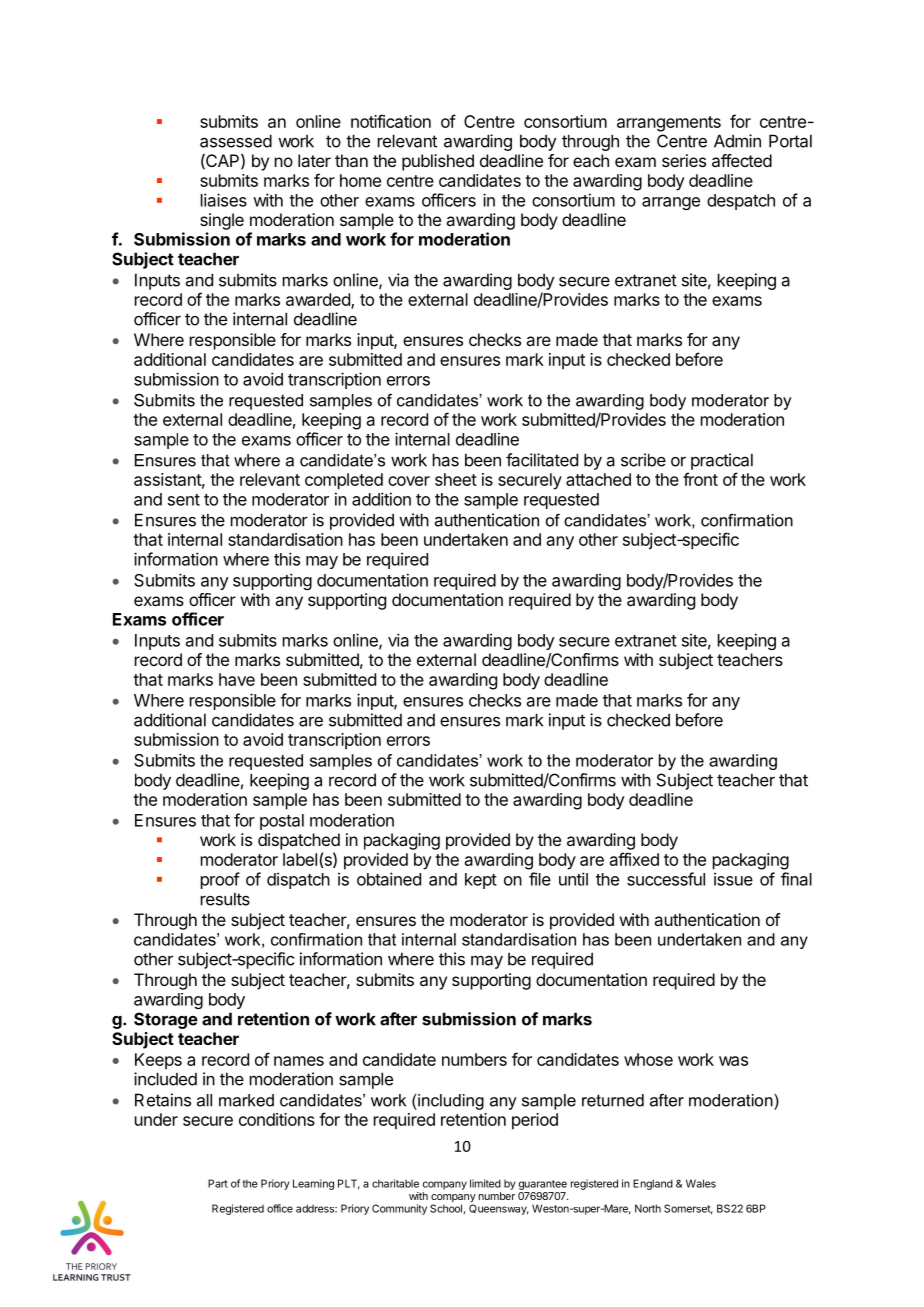 The height and width of the screenshot is (1307, 924). Describe the element at coordinates (218, 1183) in the screenshot. I see `Part` at that location.
